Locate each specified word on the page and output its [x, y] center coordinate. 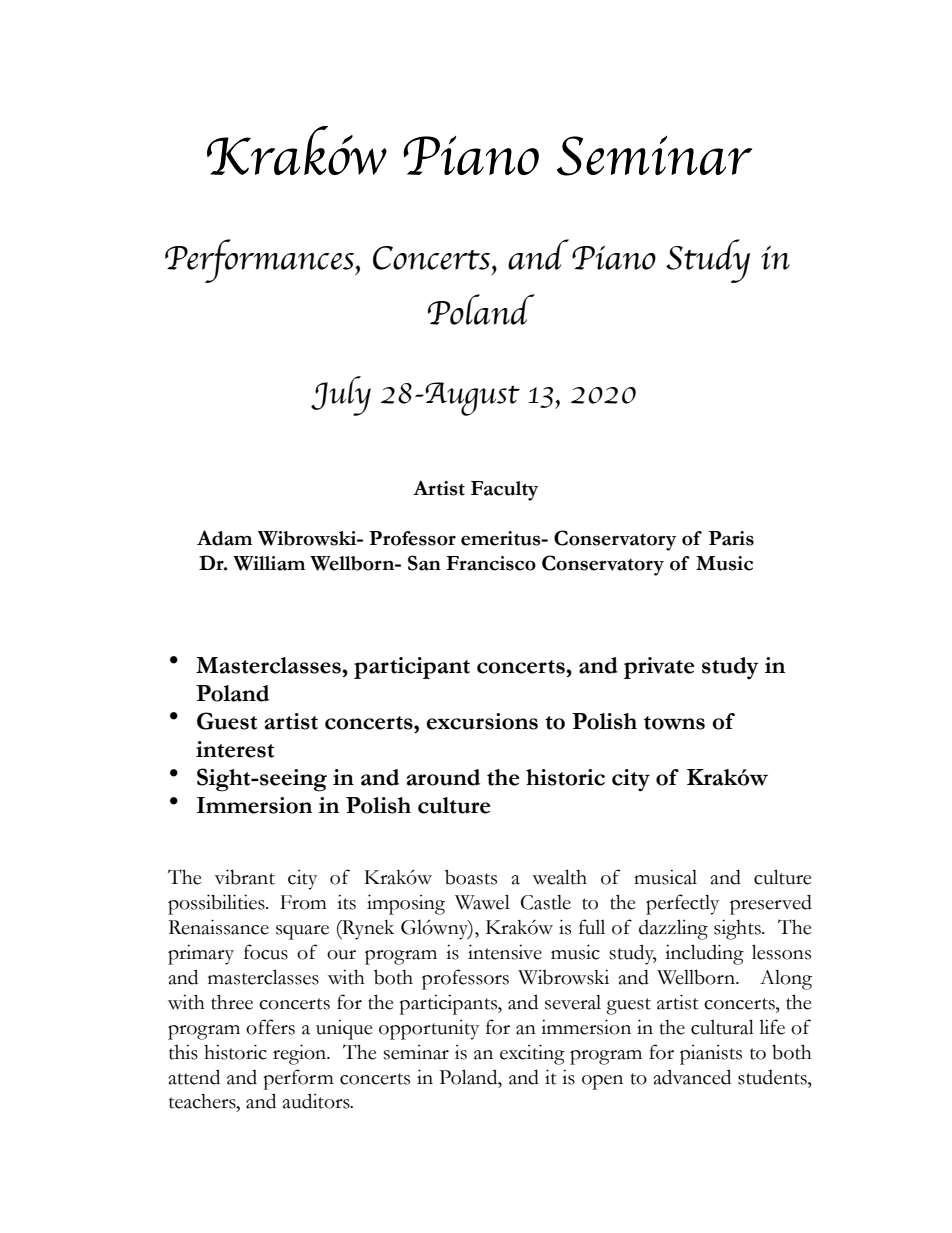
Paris [731, 538]
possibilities [217, 904]
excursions [482, 721]
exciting [532, 1054]
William [269, 563]
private [659, 668]
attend [194, 1077]
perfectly [682, 904]
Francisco [491, 563]
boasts [471, 877]
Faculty [505, 491]
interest [235, 749]
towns [674, 723]
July [341, 396]
